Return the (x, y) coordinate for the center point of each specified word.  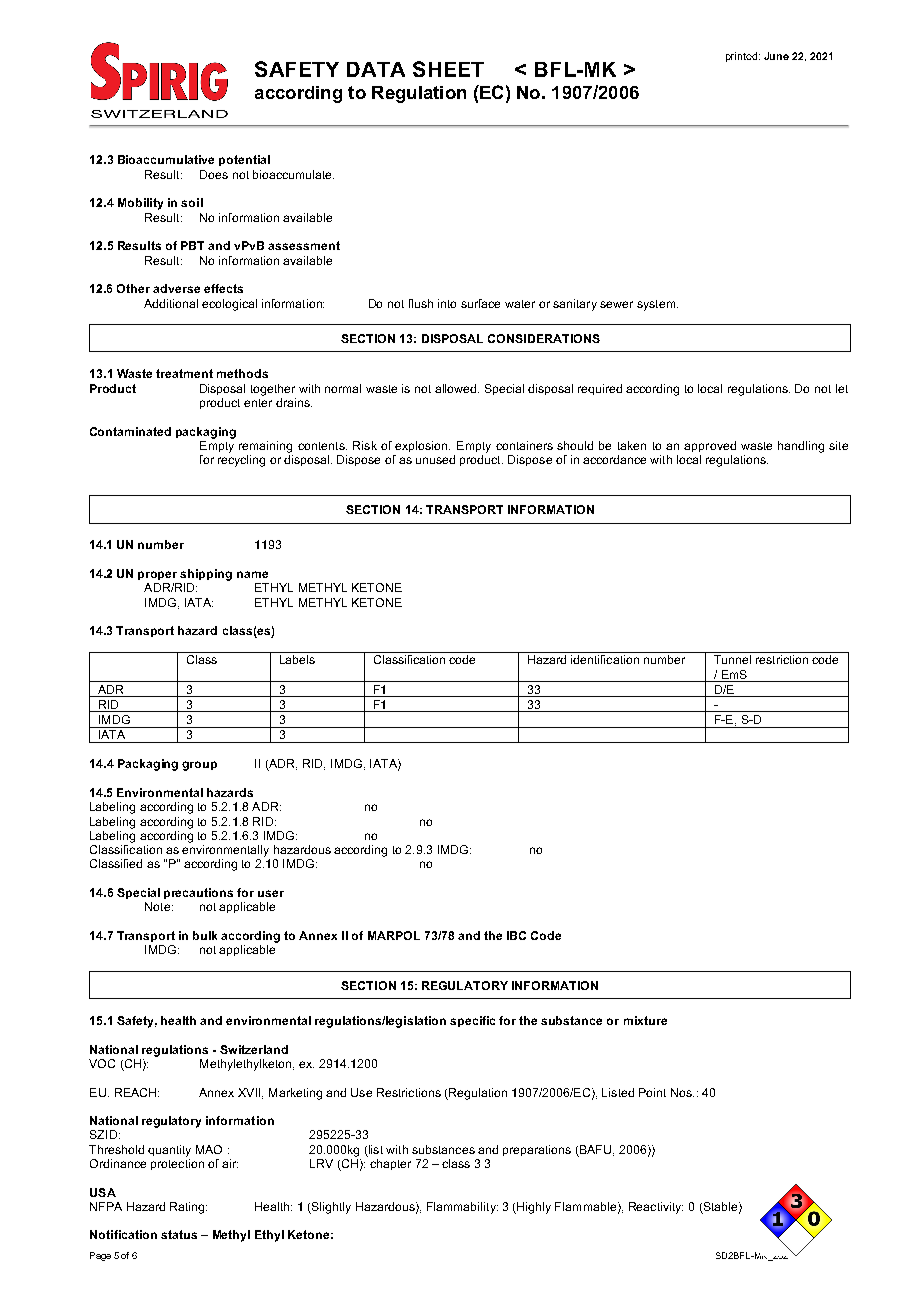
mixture (645, 1020)
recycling (241, 461)
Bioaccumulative (166, 159)
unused (435, 459)
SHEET (448, 69)
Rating (188, 1208)
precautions (198, 893)
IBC (516, 935)
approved (710, 446)
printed (741, 57)
